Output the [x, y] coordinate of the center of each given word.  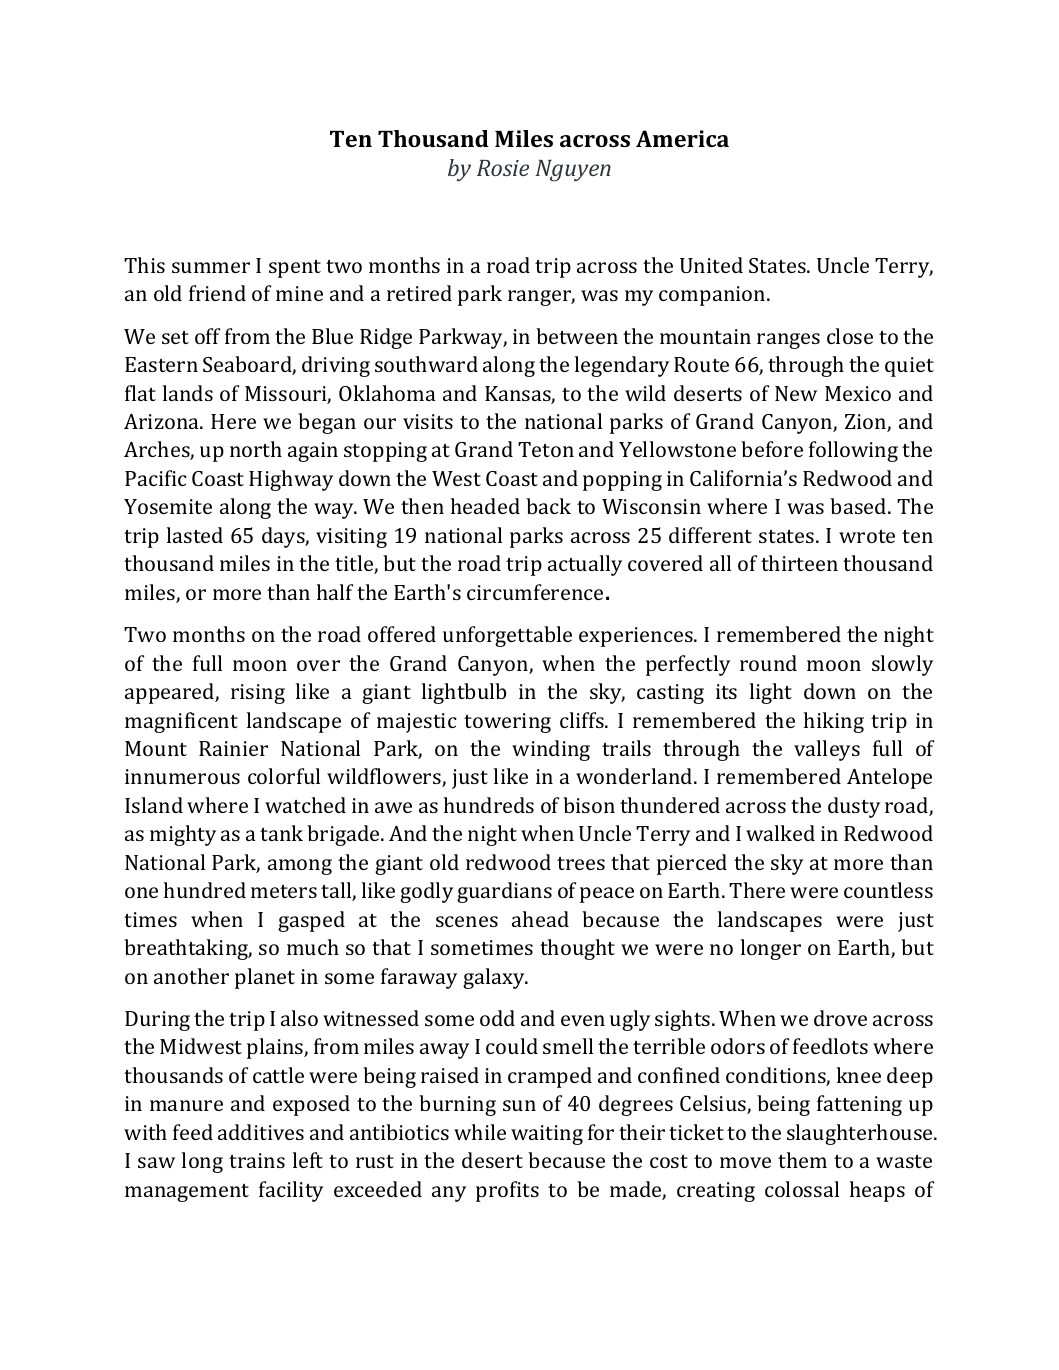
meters [284, 891]
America [682, 138]
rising [258, 694]
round [768, 663]
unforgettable [507, 636]
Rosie [503, 168]
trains [257, 1160]
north [256, 449]
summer [211, 267]
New [796, 393]
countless [888, 890]
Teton [546, 449]
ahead [540, 919]
